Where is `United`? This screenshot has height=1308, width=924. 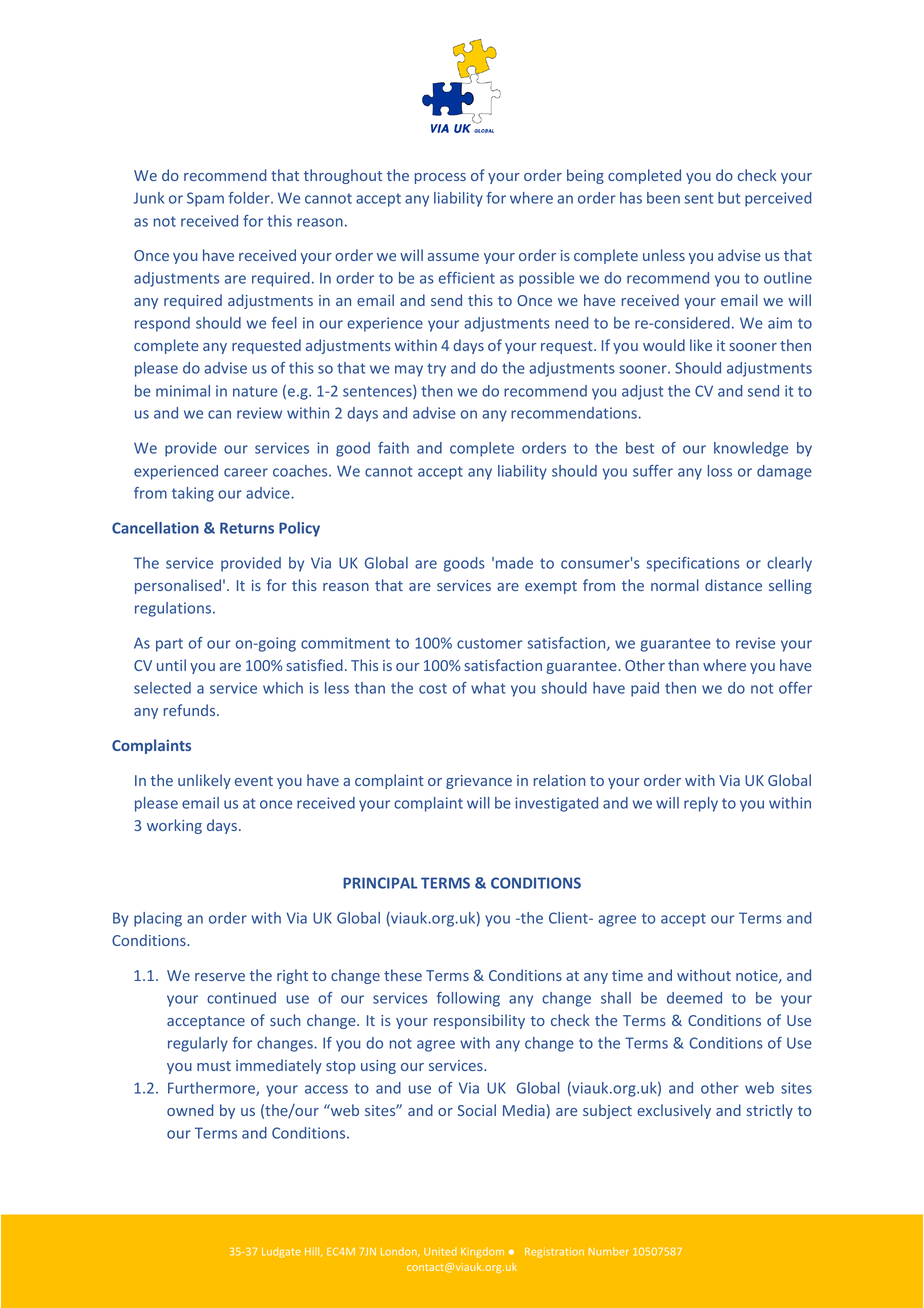 United is located at coordinates (440, 1251).
